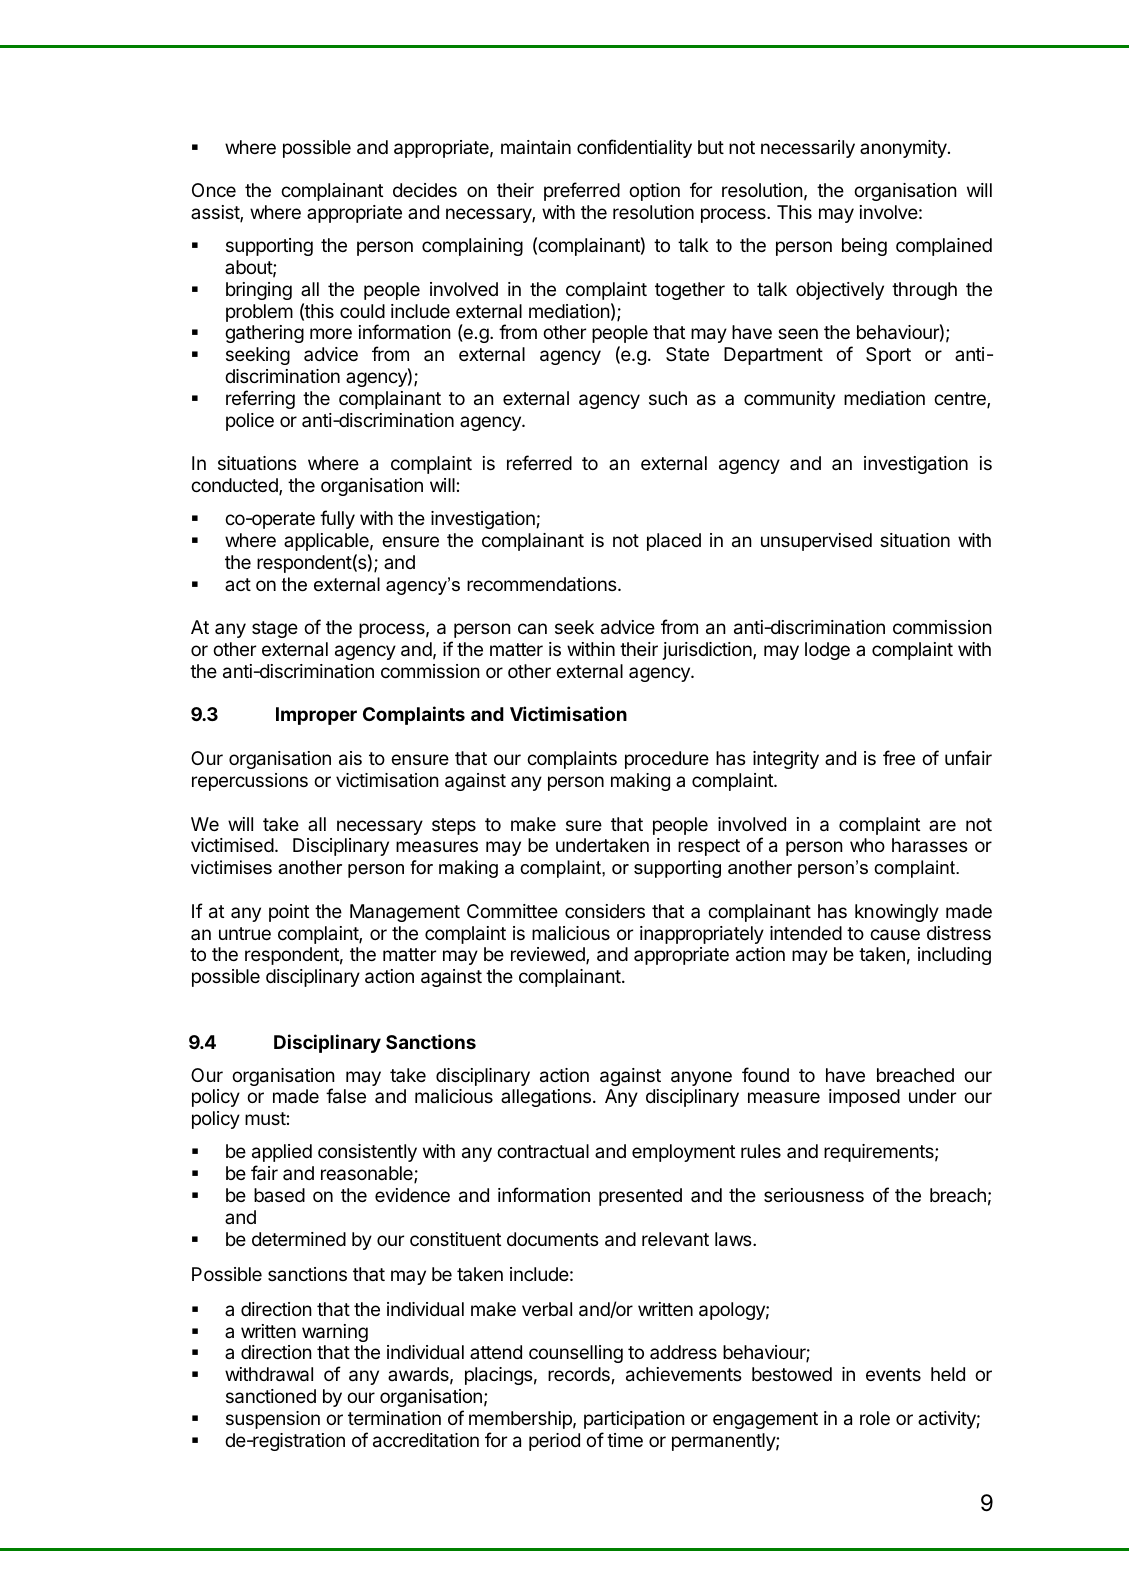  I want to click on false, so click(346, 1096).
